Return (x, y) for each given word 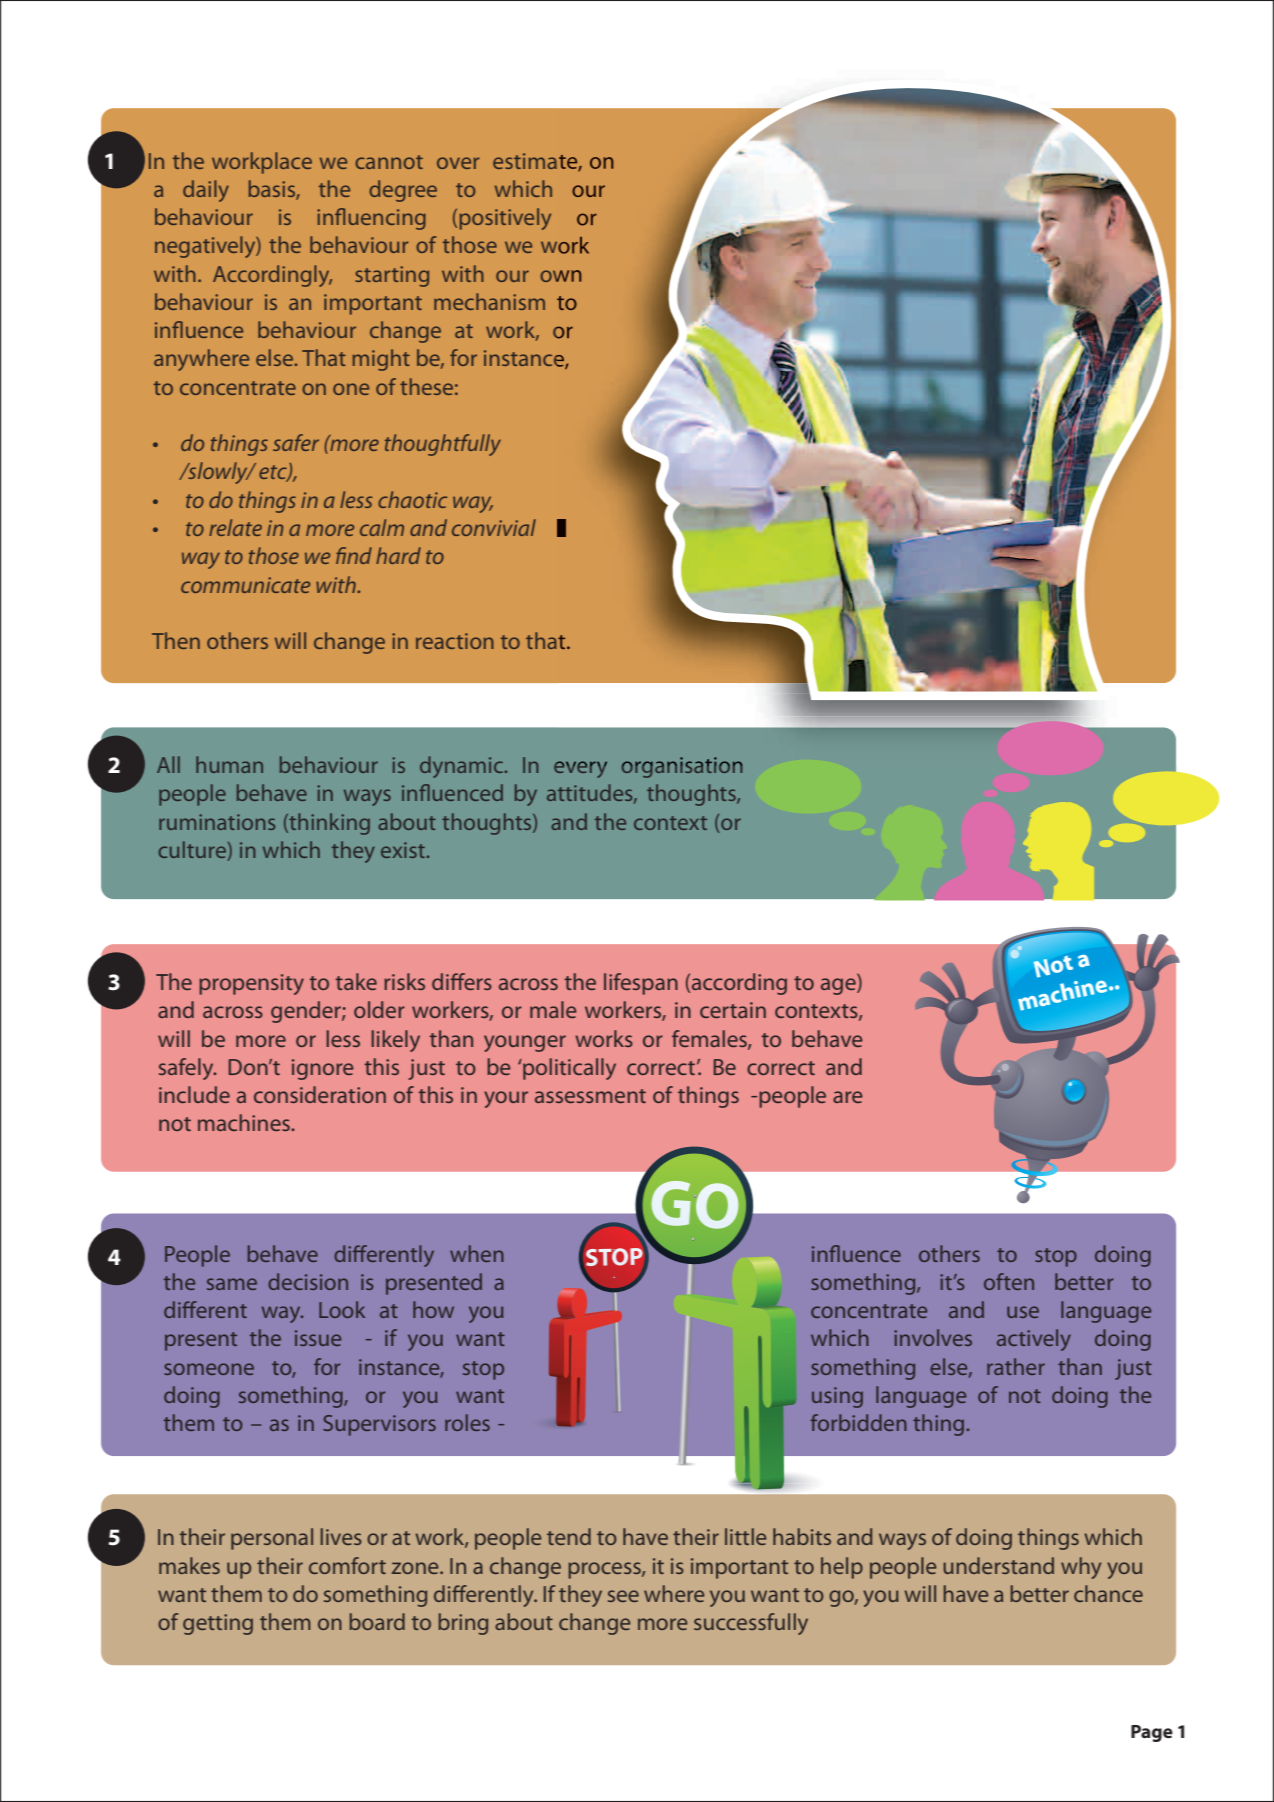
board (377, 1621)
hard (398, 555)
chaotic (412, 499)
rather (1016, 1366)
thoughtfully (443, 445)
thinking (328, 824)
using (837, 1397)
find (354, 555)
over (458, 163)
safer (296, 442)
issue (318, 1338)
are (848, 1097)
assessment (590, 1096)
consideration (320, 1094)
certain (733, 1010)
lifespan (641, 984)
